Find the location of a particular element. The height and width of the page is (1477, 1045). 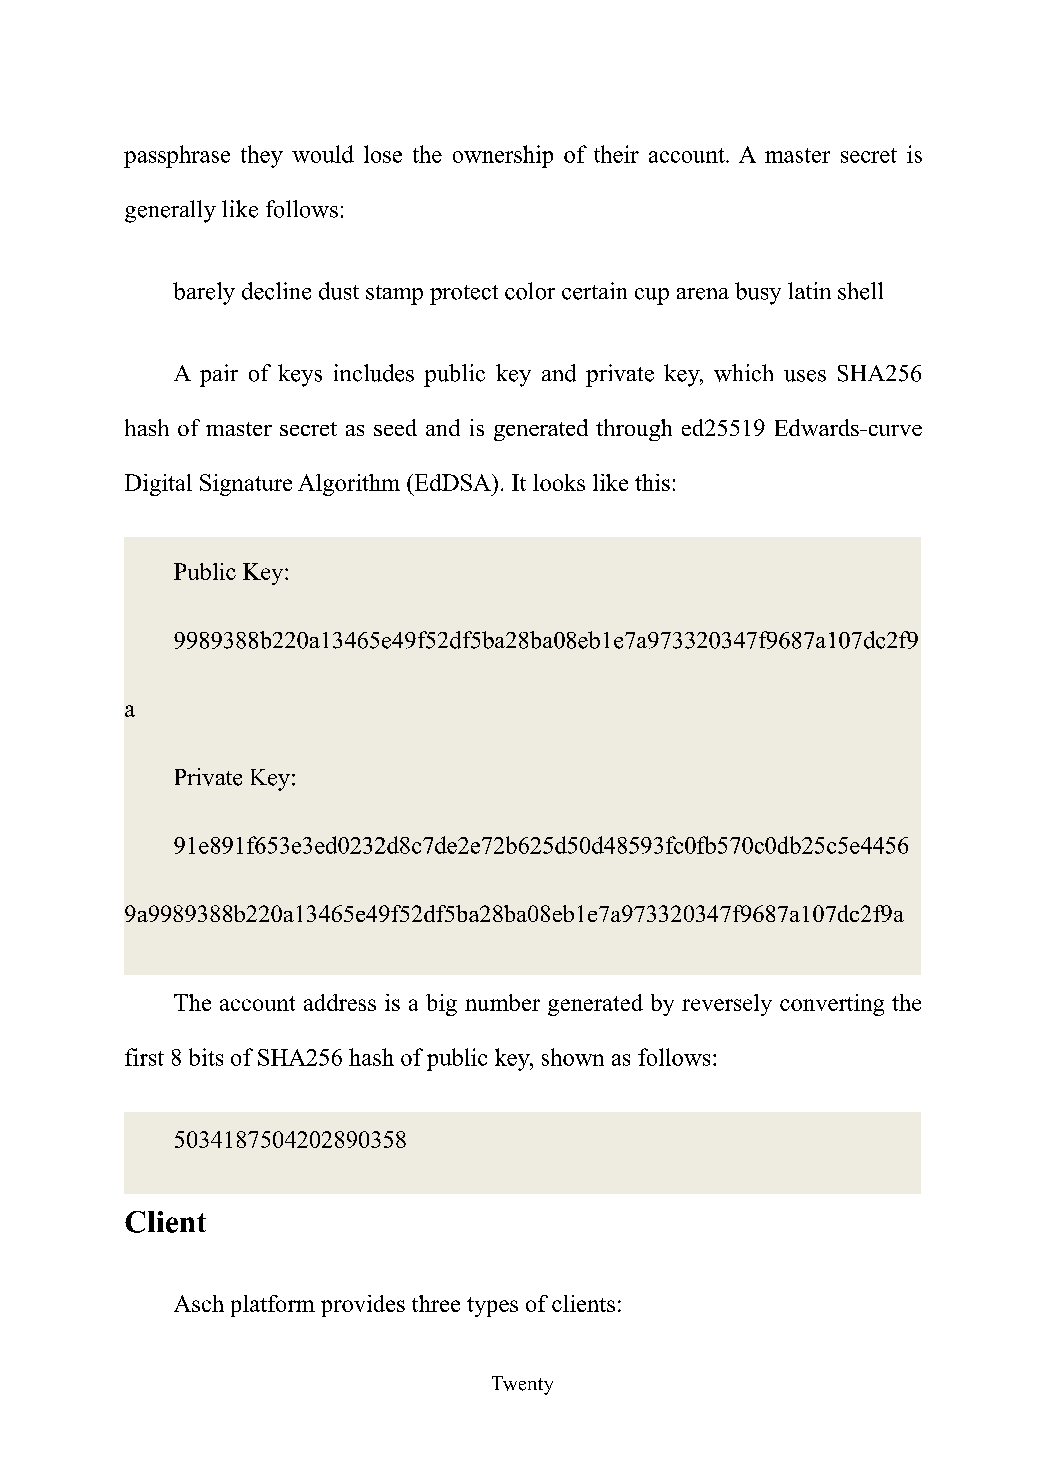

they is located at coordinates (262, 156).
